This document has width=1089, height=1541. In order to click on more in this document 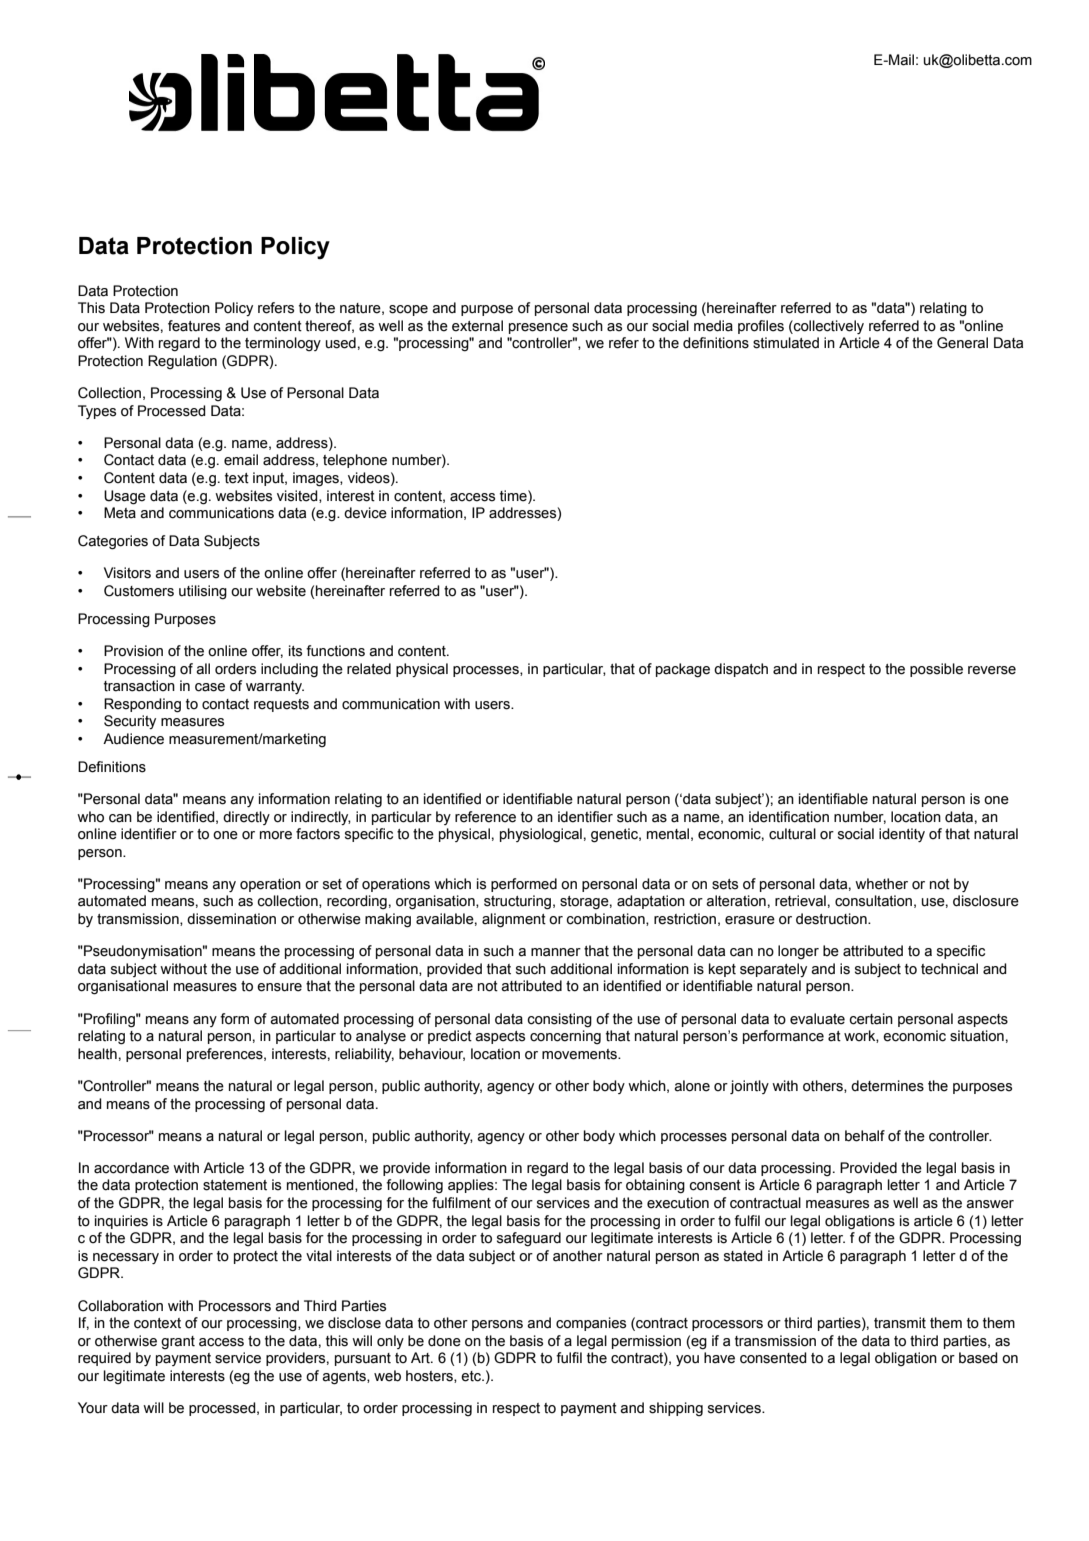, I will do `click(276, 835)`.
